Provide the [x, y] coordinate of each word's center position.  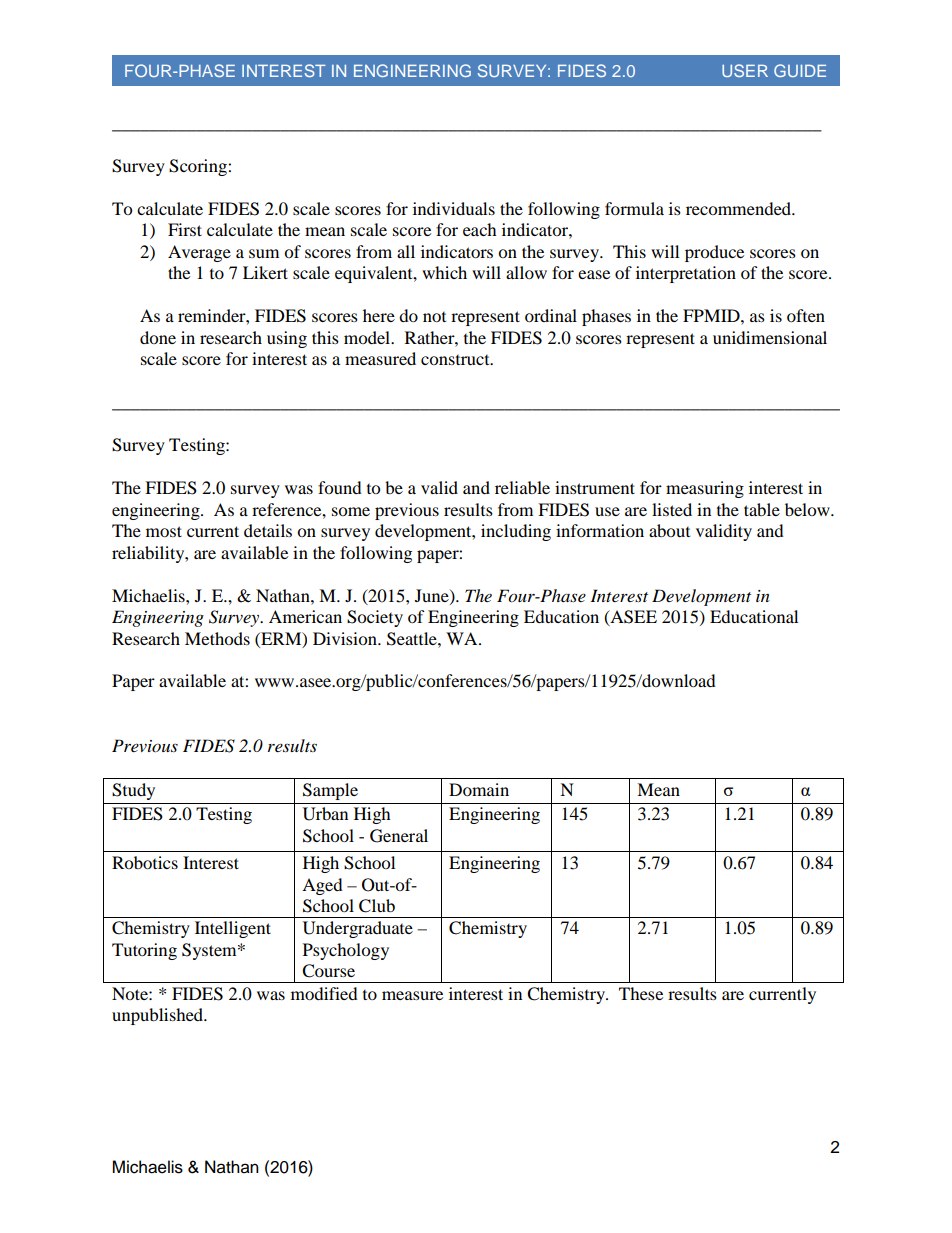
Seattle [413, 639]
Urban [325, 814]
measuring [705, 489]
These [641, 993]
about [669, 530]
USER [745, 70]
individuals [454, 208]
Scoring [199, 167]
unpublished [159, 1016]
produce [714, 253]
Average [199, 253]
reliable [522, 487]
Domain [479, 789]
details [268, 530]
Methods [217, 638]
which [444, 272]
